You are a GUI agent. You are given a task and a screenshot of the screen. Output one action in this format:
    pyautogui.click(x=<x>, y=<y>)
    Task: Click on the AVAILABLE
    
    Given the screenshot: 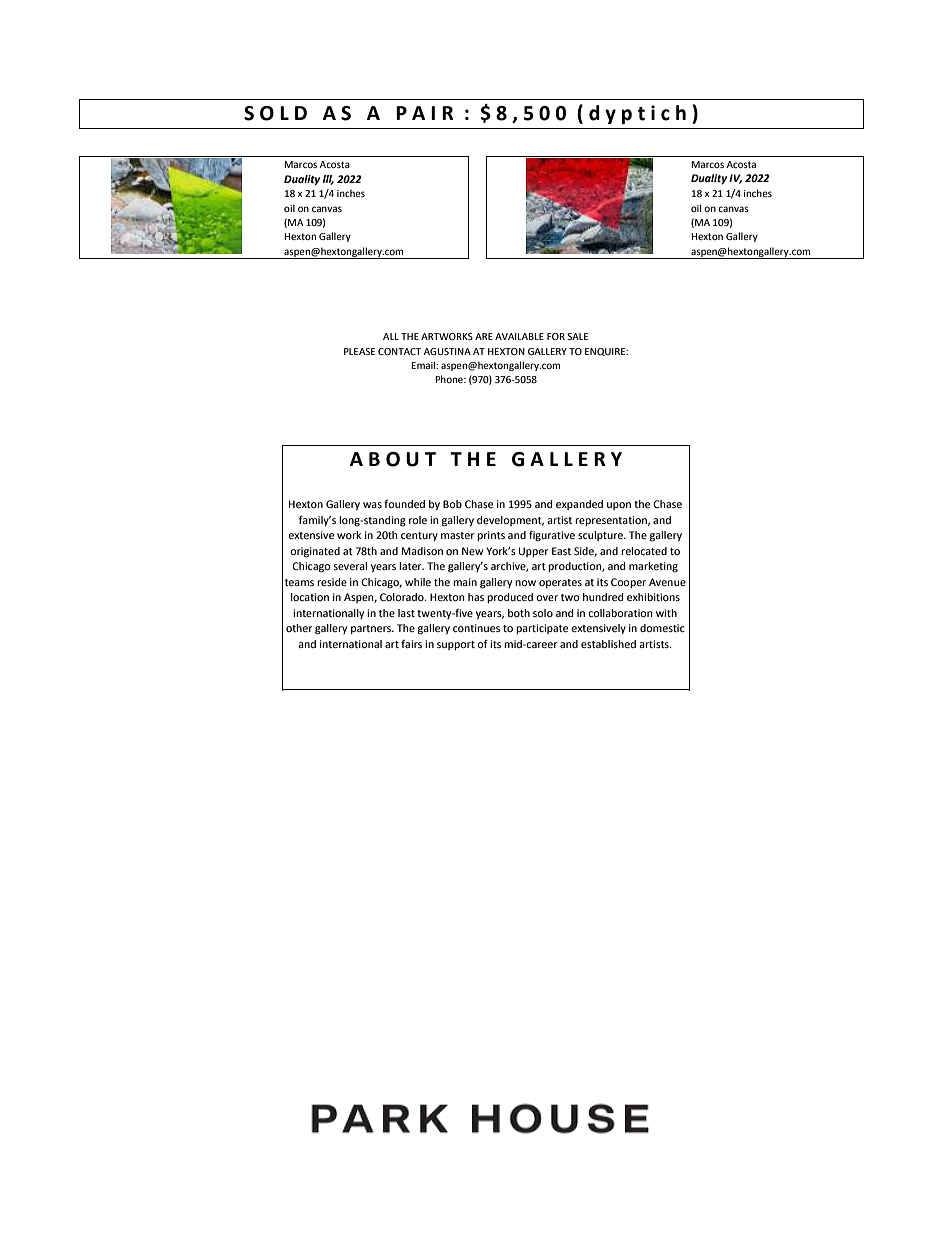 What is the action you would take?
    pyautogui.click(x=519, y=336)
